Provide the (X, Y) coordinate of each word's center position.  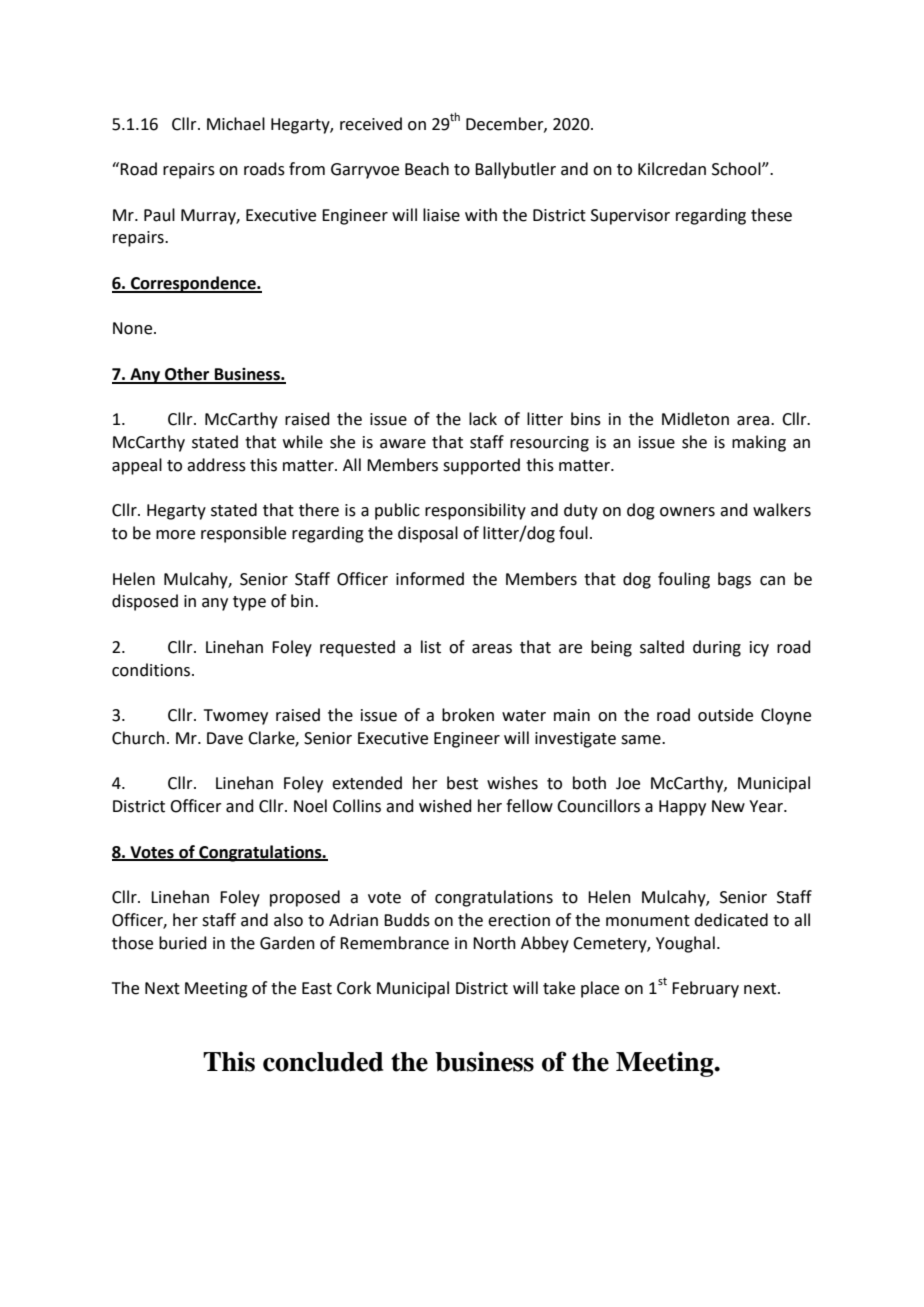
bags (734, 580)
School (737, 169)
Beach (427, 169)
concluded (323, 1062)
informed (430, 579)
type (249, 603)
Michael (236, 124)
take (559, 988)
